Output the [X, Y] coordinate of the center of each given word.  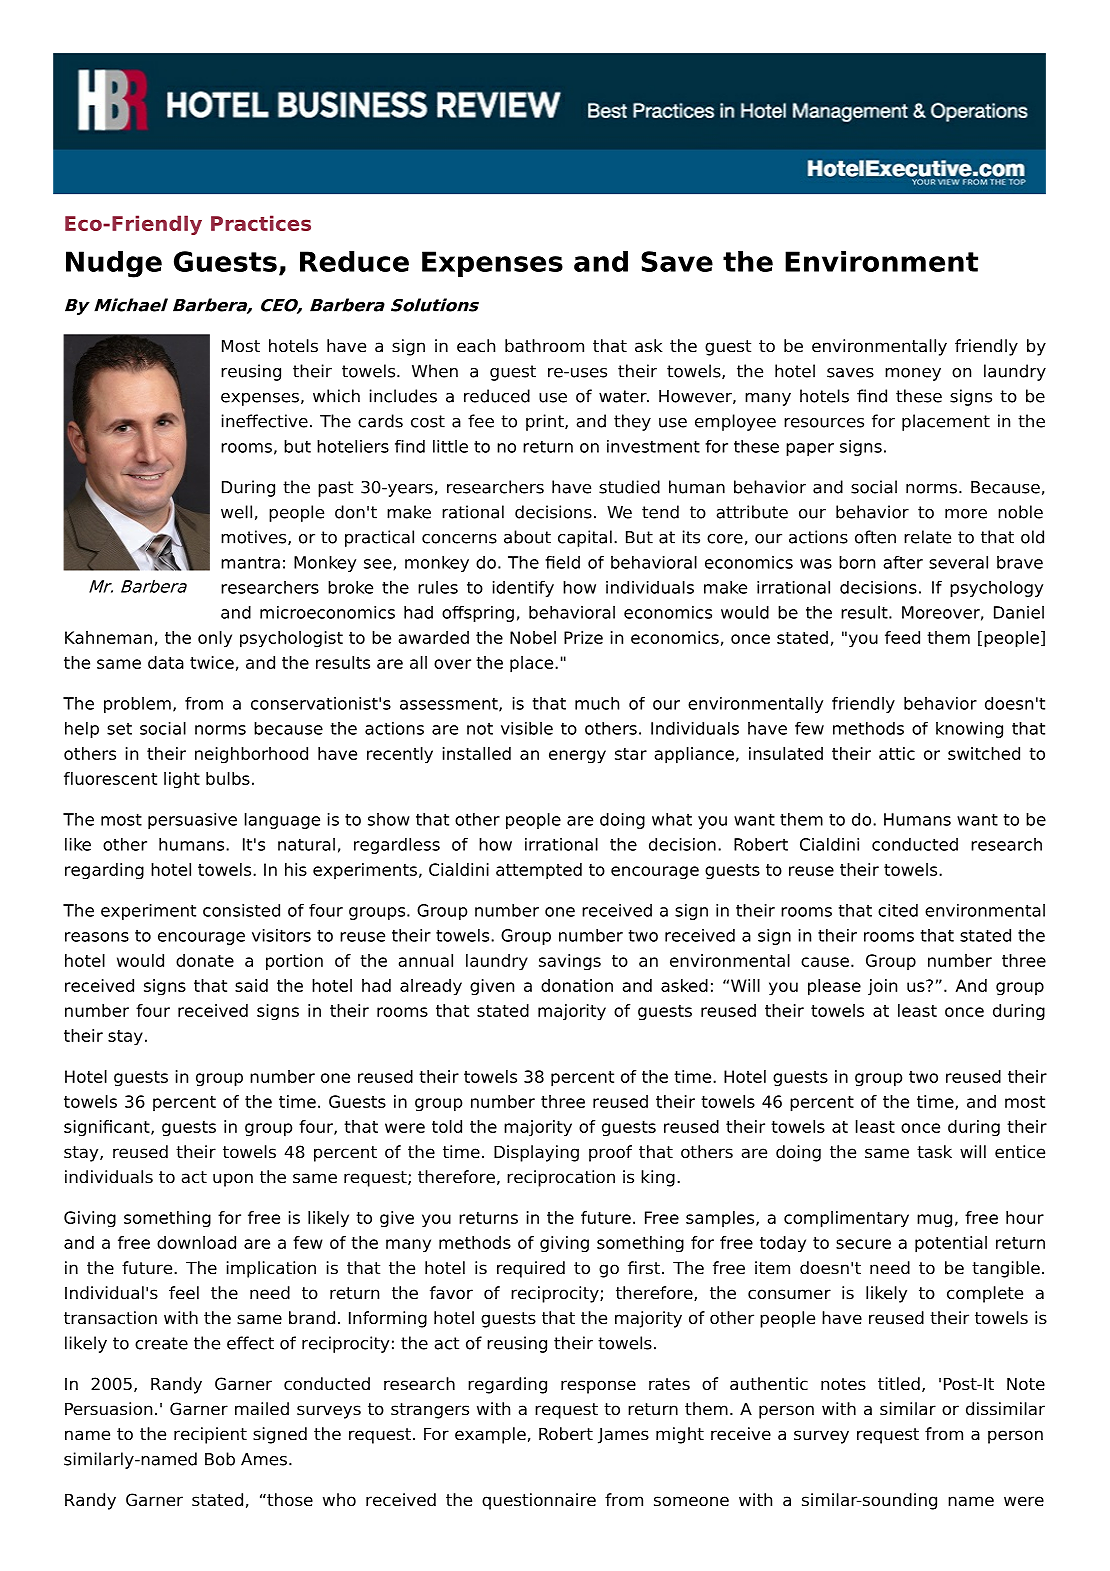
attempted [539, 871]
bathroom [544, 346]
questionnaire [539, 1501]
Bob [220, 1459]
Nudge [114, 264]
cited [898, 910]
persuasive [192, 820]
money [913, 374]
